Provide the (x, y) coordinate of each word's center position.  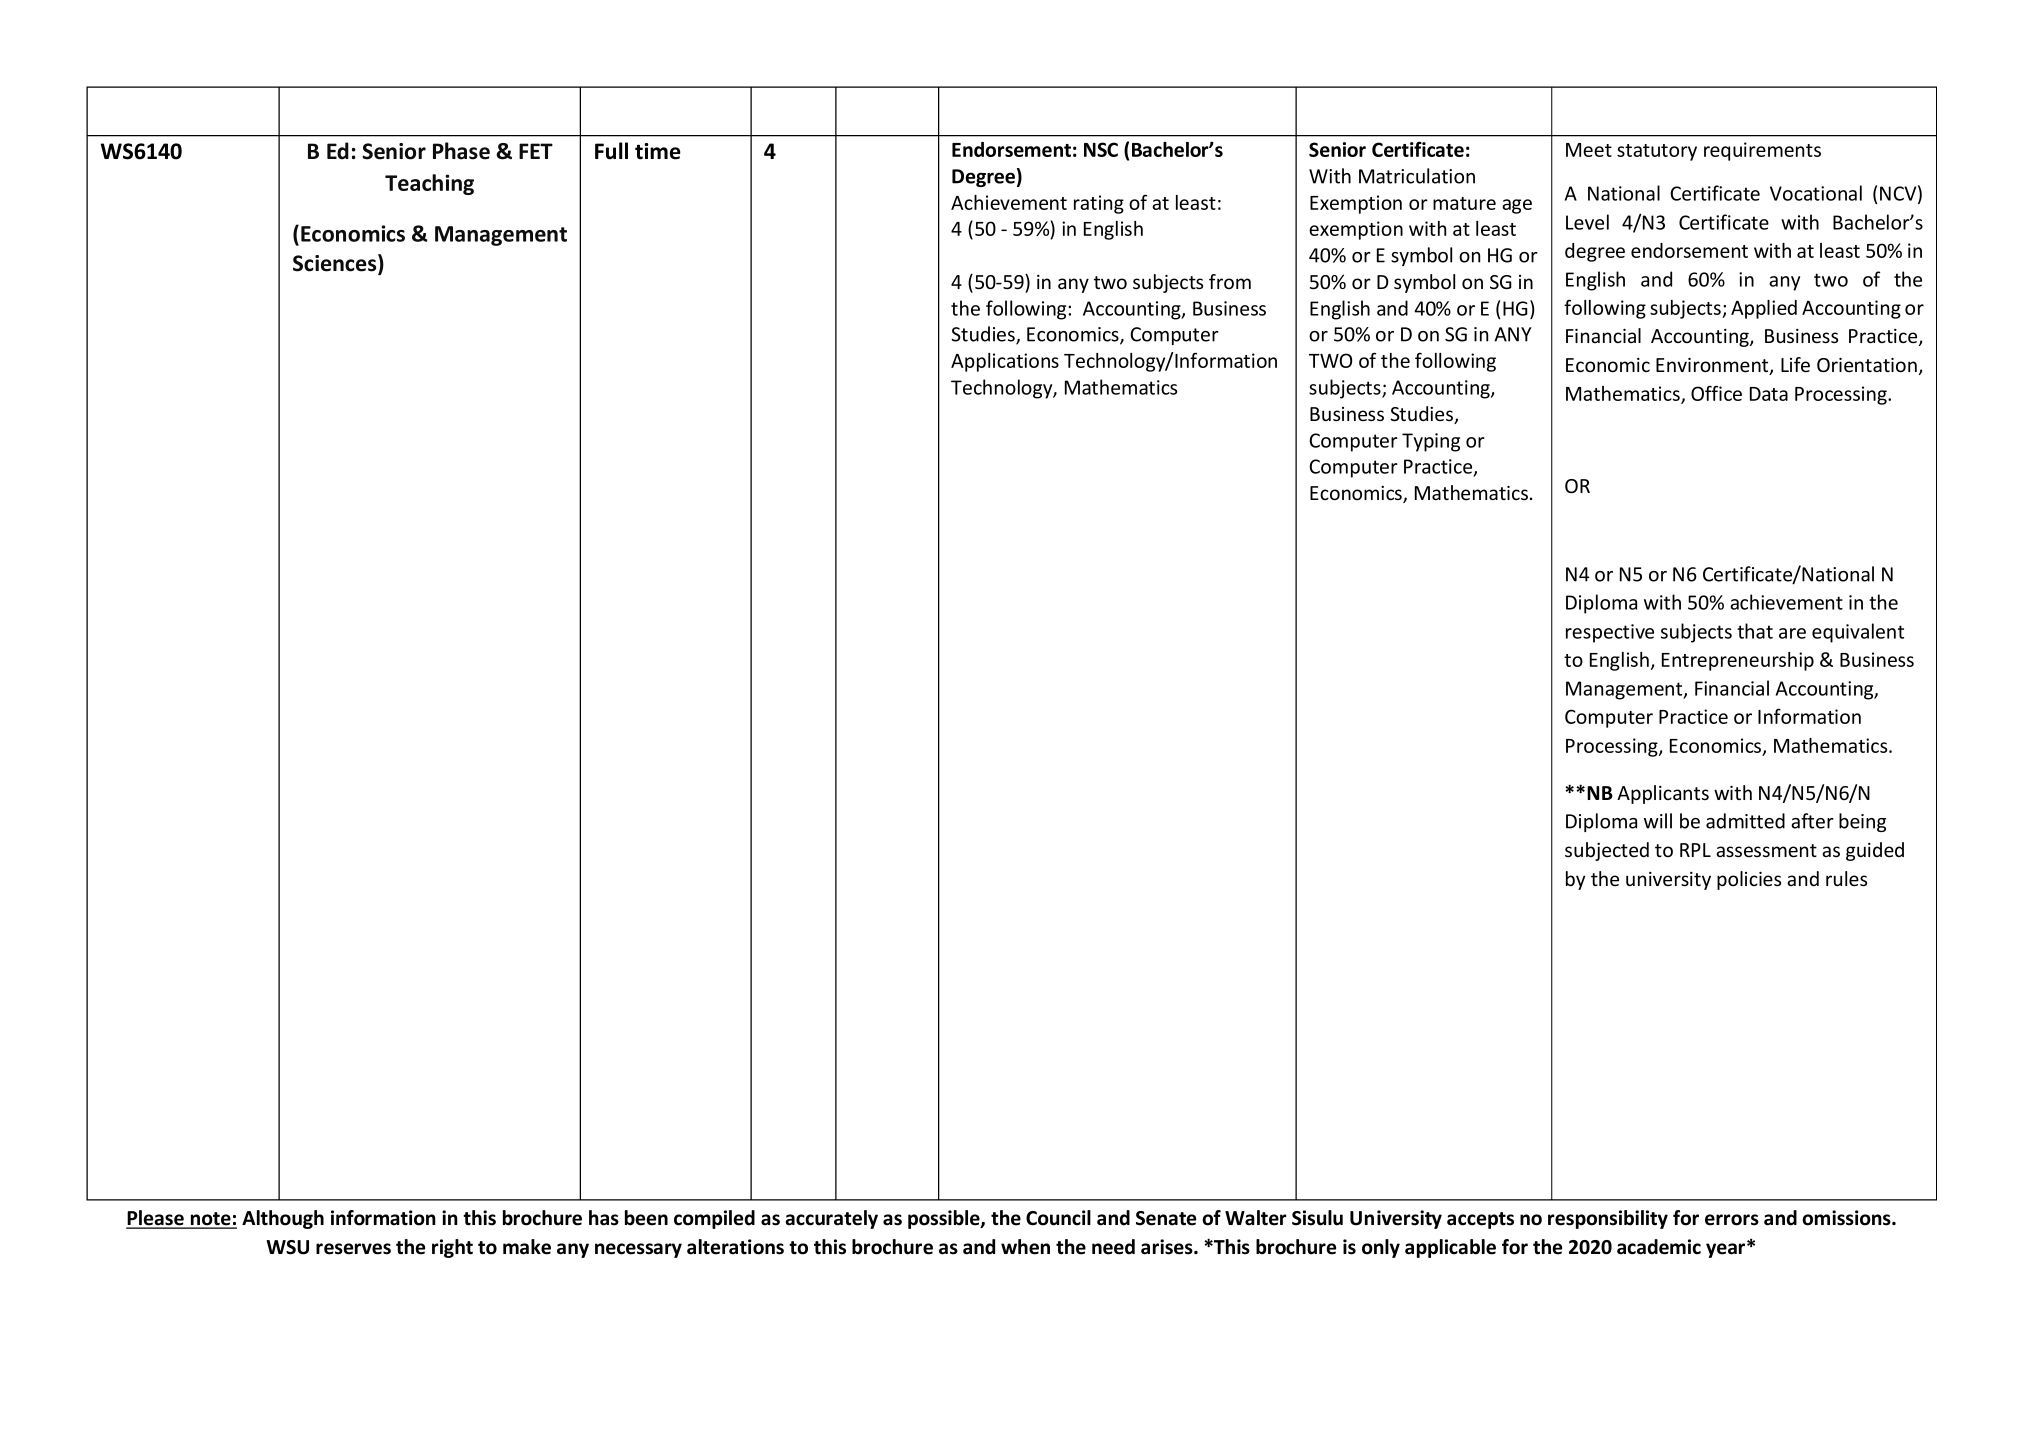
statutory (1657, 152)
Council (1058, 1218)
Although (283, 1219)
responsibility (1608, 1219)
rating (1099, 204)
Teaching (429, 184)
